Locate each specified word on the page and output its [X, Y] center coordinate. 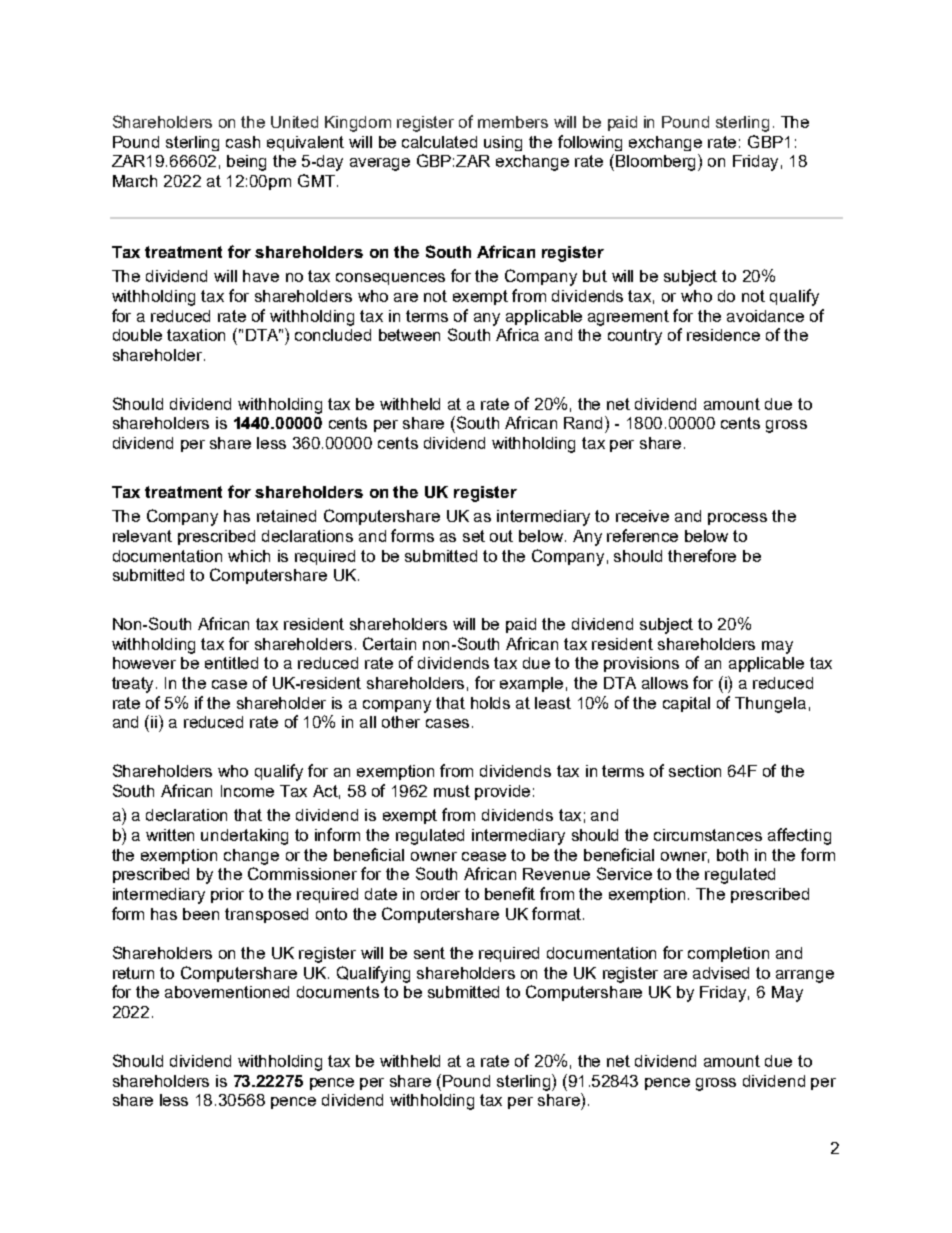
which [249, 556]
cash [243, 142]
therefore [702, 555]
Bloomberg [657, 162]
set [474, 536]
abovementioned [227, 992]
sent [429, 953]
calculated [439, 142]
